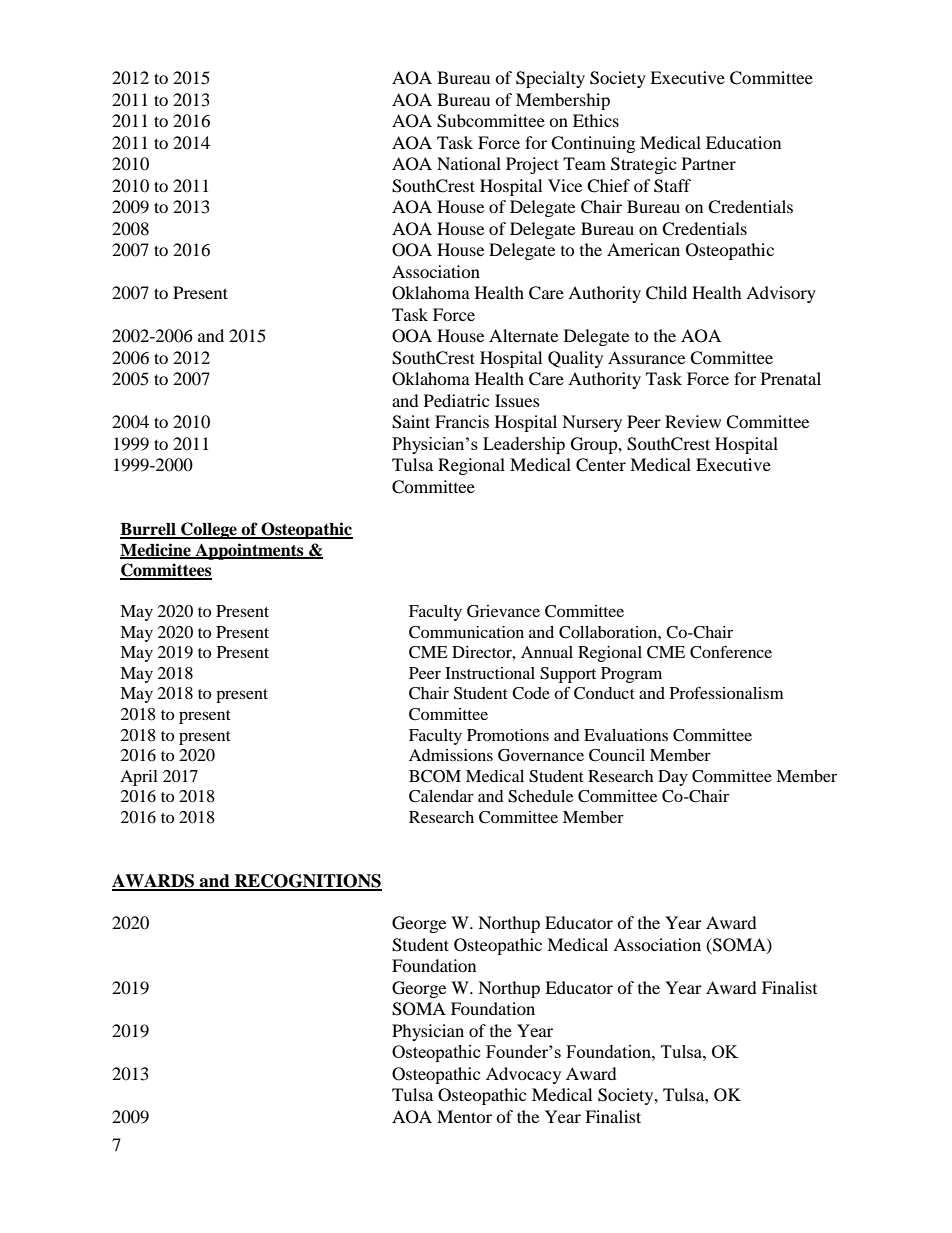 The width and height of the document is (952, 1233). Describe the element at coordinates (646, 357) in the document. I see `Assurance` at that location.
